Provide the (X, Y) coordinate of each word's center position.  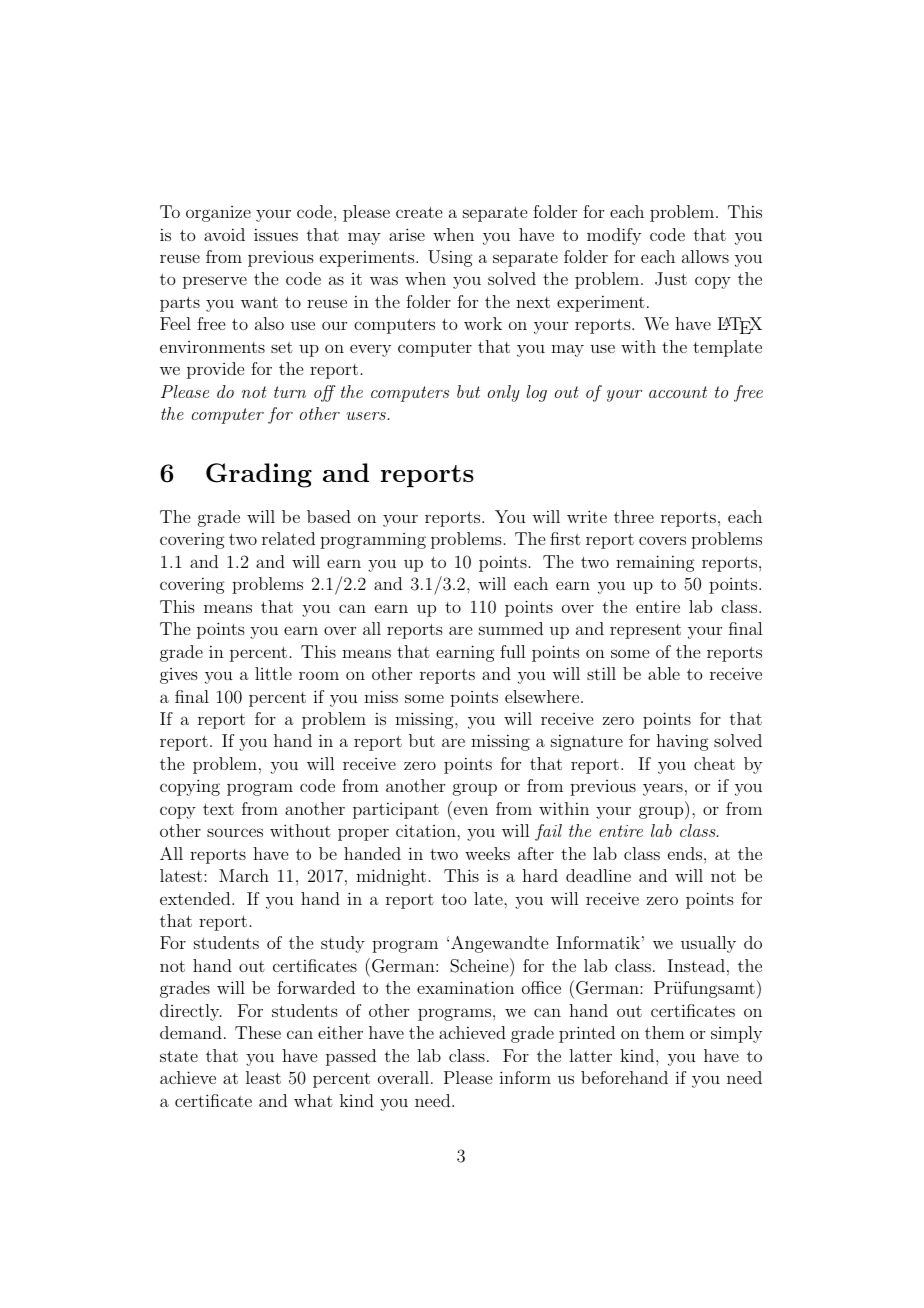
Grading (259, 475)
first (565, 538)
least (263, 1077)
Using (450, 258)
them (665, 1032)
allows (705, 256)
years (663, 789)
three (634, 516)
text (218, 809)
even (471, 810)
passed (351, 1057)
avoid (224, 234)
